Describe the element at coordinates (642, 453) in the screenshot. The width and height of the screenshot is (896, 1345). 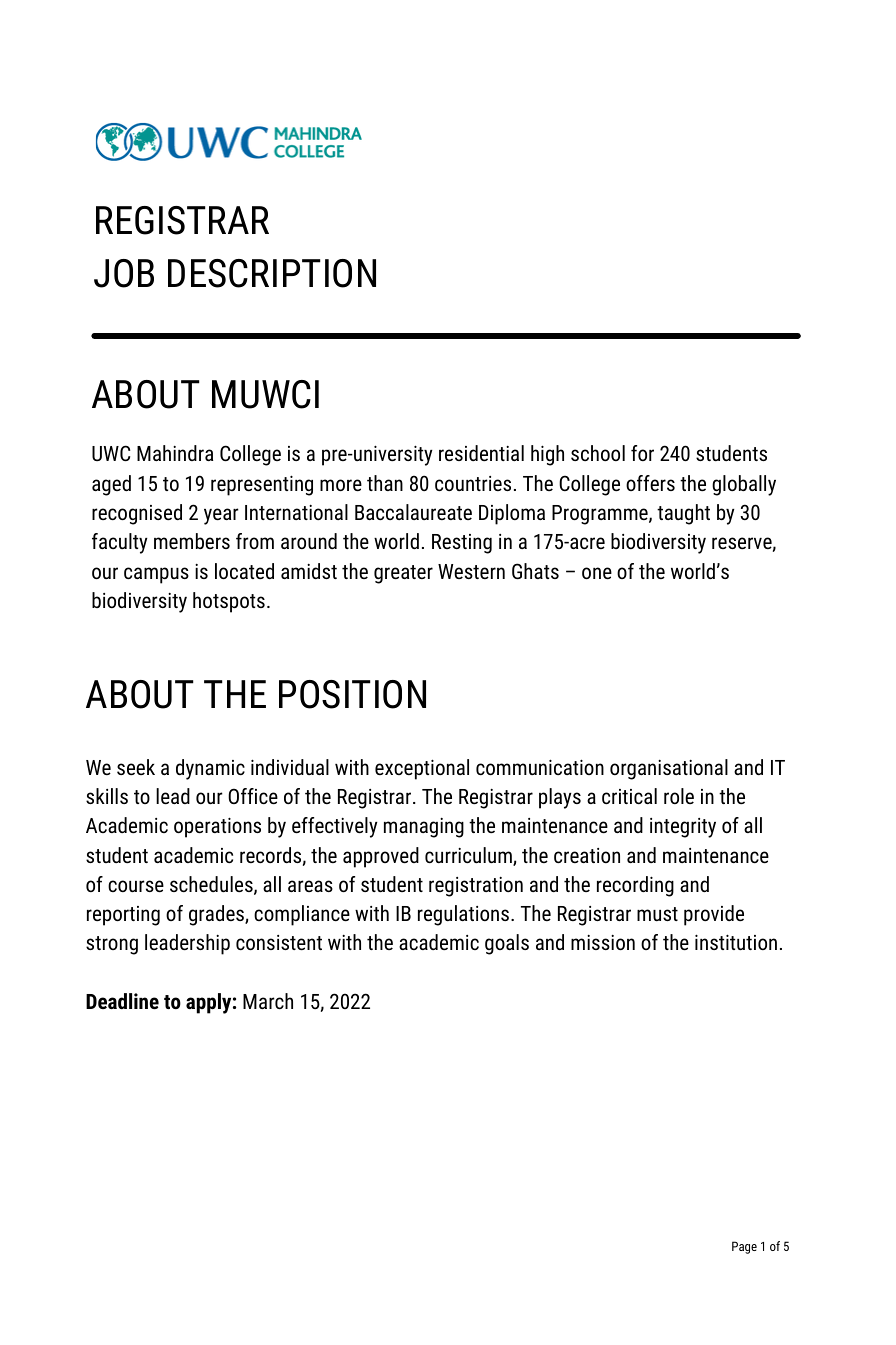
I see `for` at that location.
